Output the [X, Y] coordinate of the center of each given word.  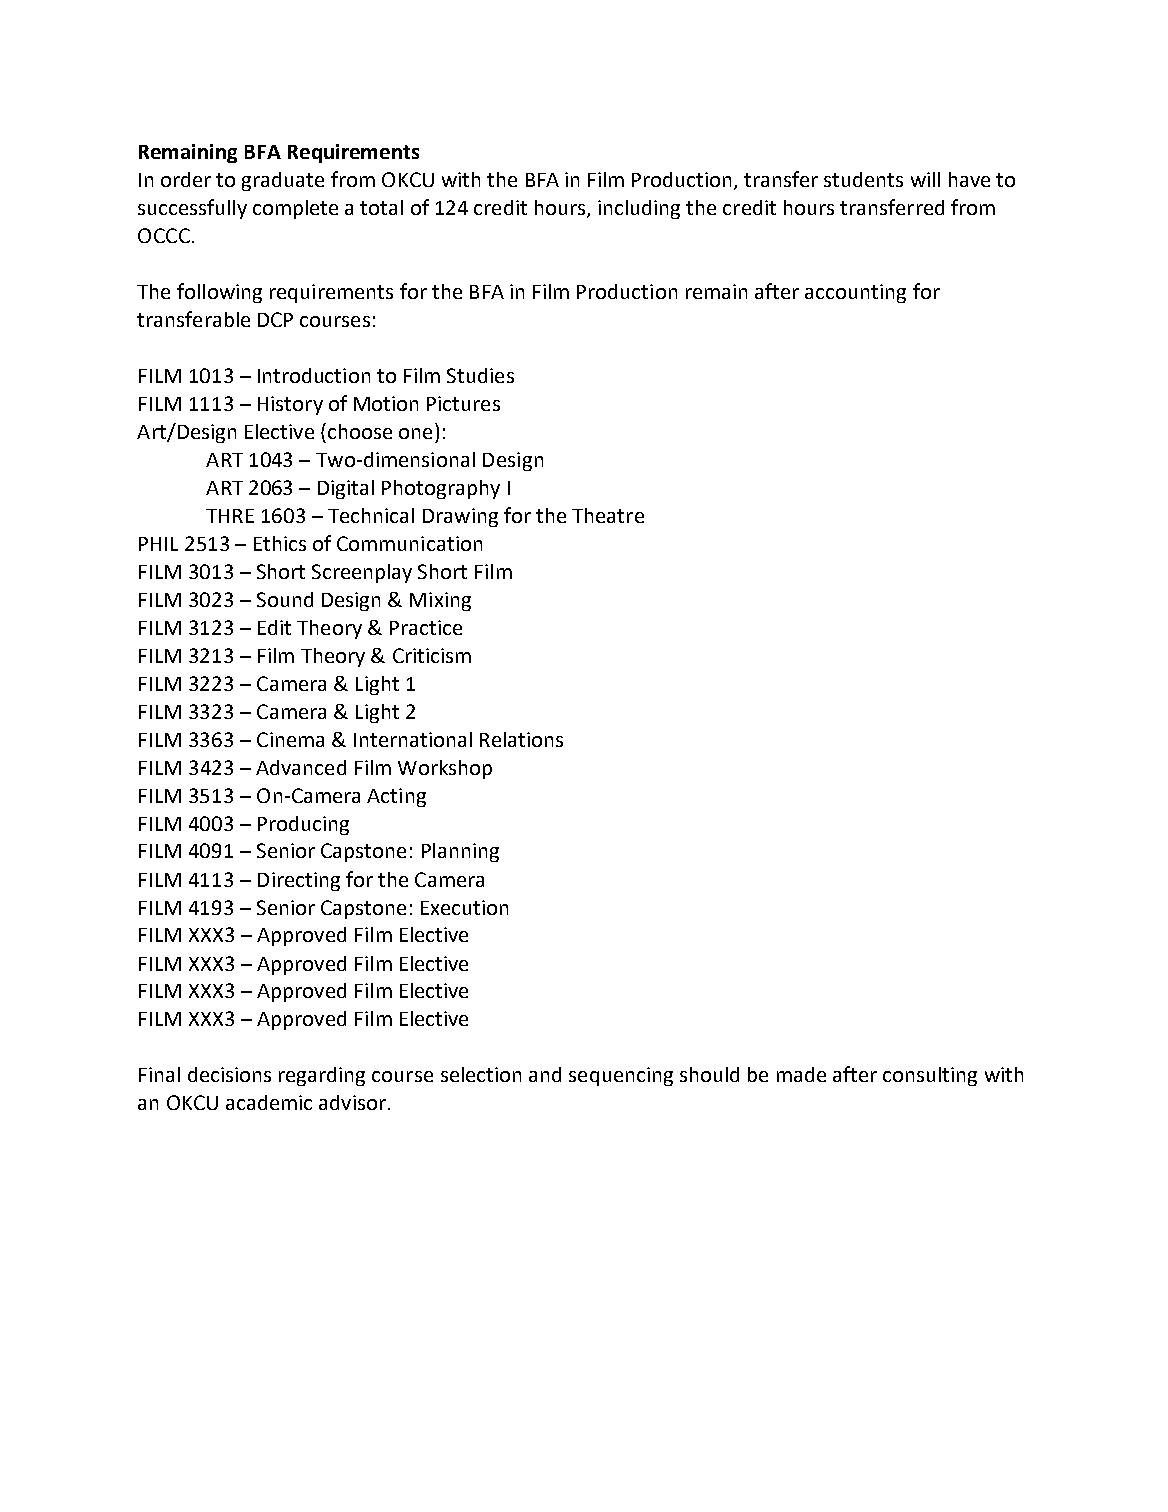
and [545, 1074]
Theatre [608, 515]
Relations [521, 739]
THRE [230, 516]
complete [295, 209]
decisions [229, 1074]
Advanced [301, 767]
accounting [855, 293]
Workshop [445, 769]
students [863, 179]
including [639, 209]
